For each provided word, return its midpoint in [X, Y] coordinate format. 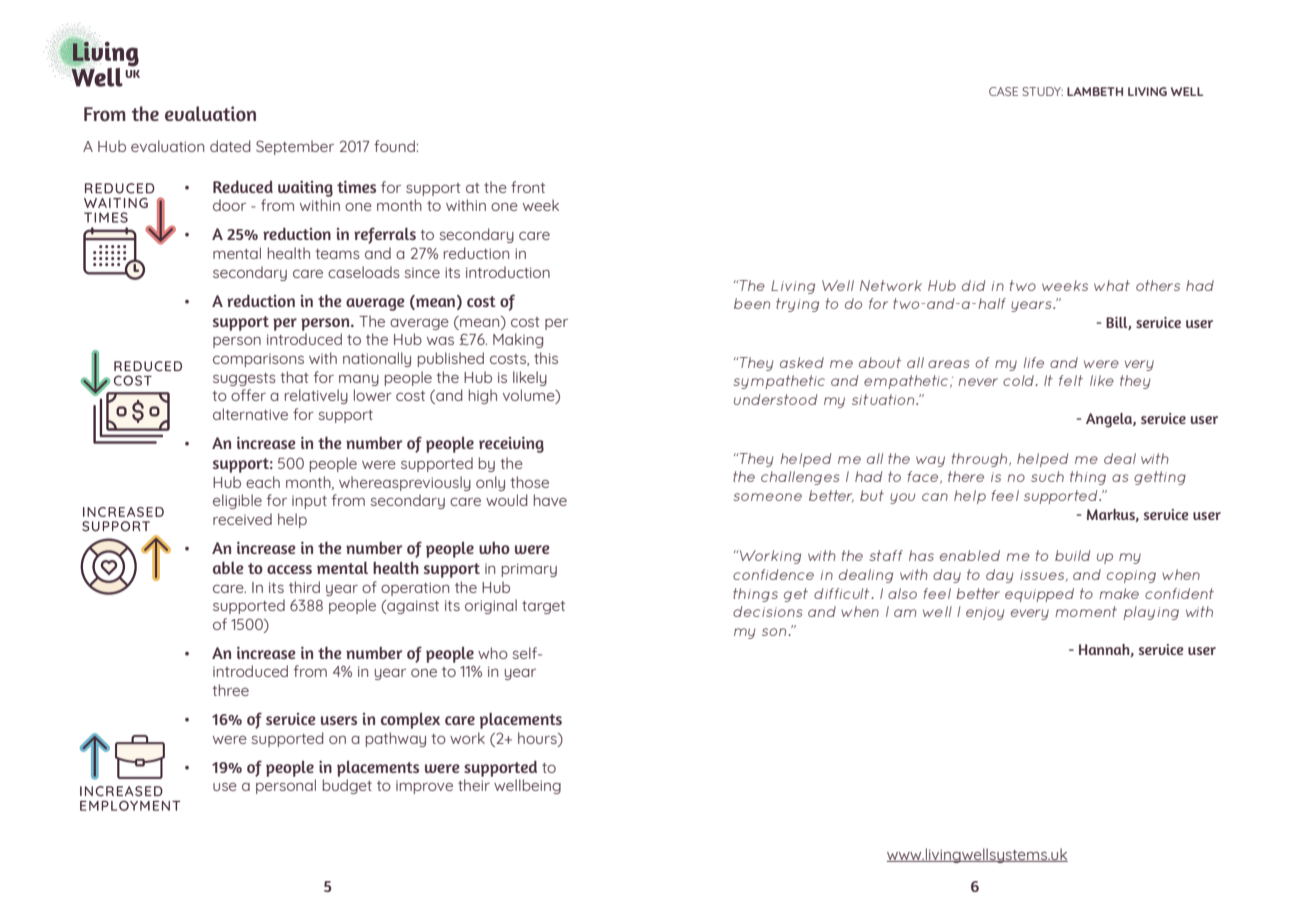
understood [775, 399]
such [1047, 476]
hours [538, 738]
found [394, 146]
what [1112, 285]
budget [347, 786]
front [528, 187]
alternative [250, 414]
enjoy [985, 613]
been [752, 303]
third [304, 587]
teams [337, 254]
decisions [768, 611]
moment [1086, 611]
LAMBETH [1095, 91]
